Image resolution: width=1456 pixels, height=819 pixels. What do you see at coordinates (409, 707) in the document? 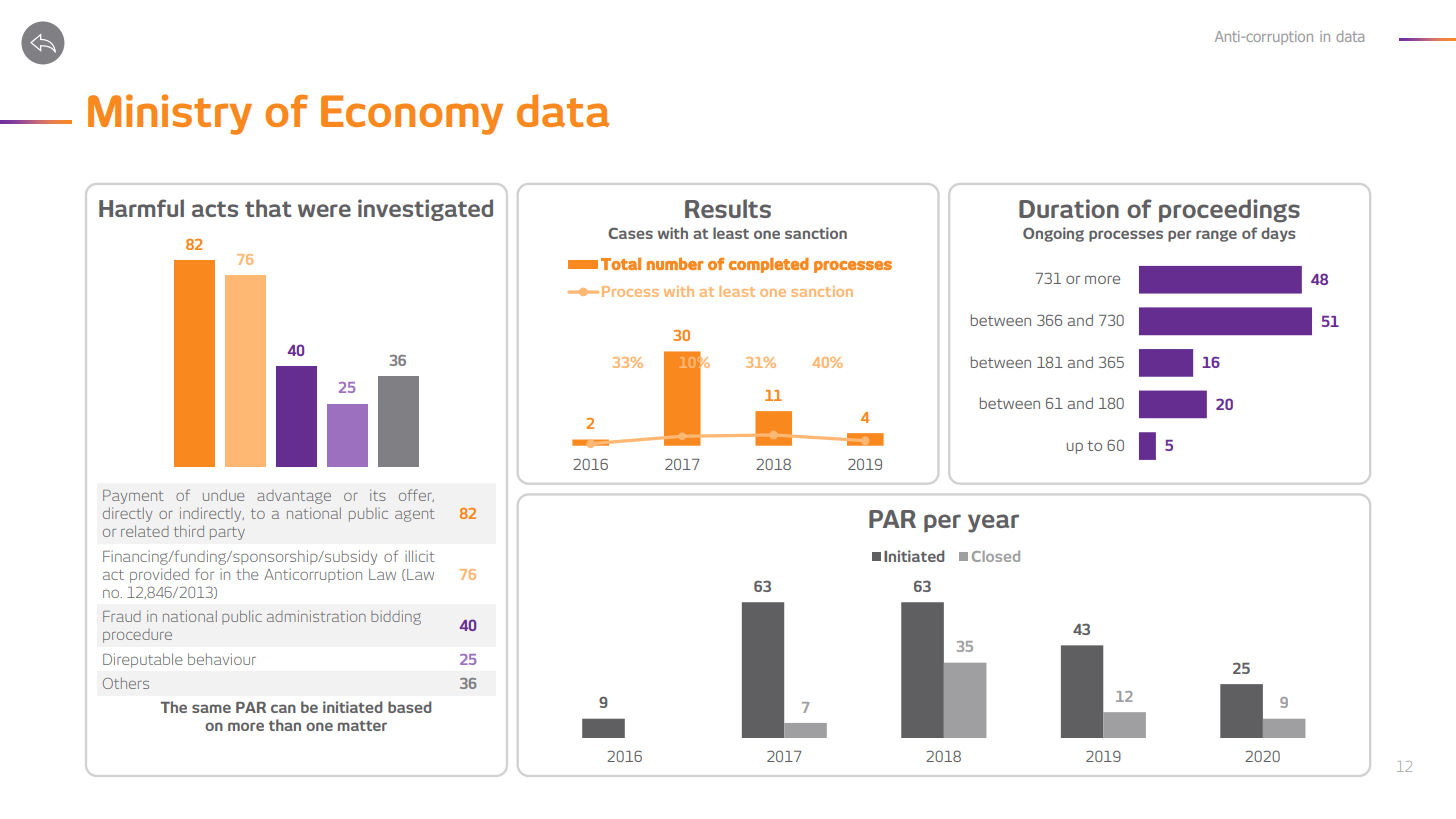
I see `based` at bounding box center [409, 707].
